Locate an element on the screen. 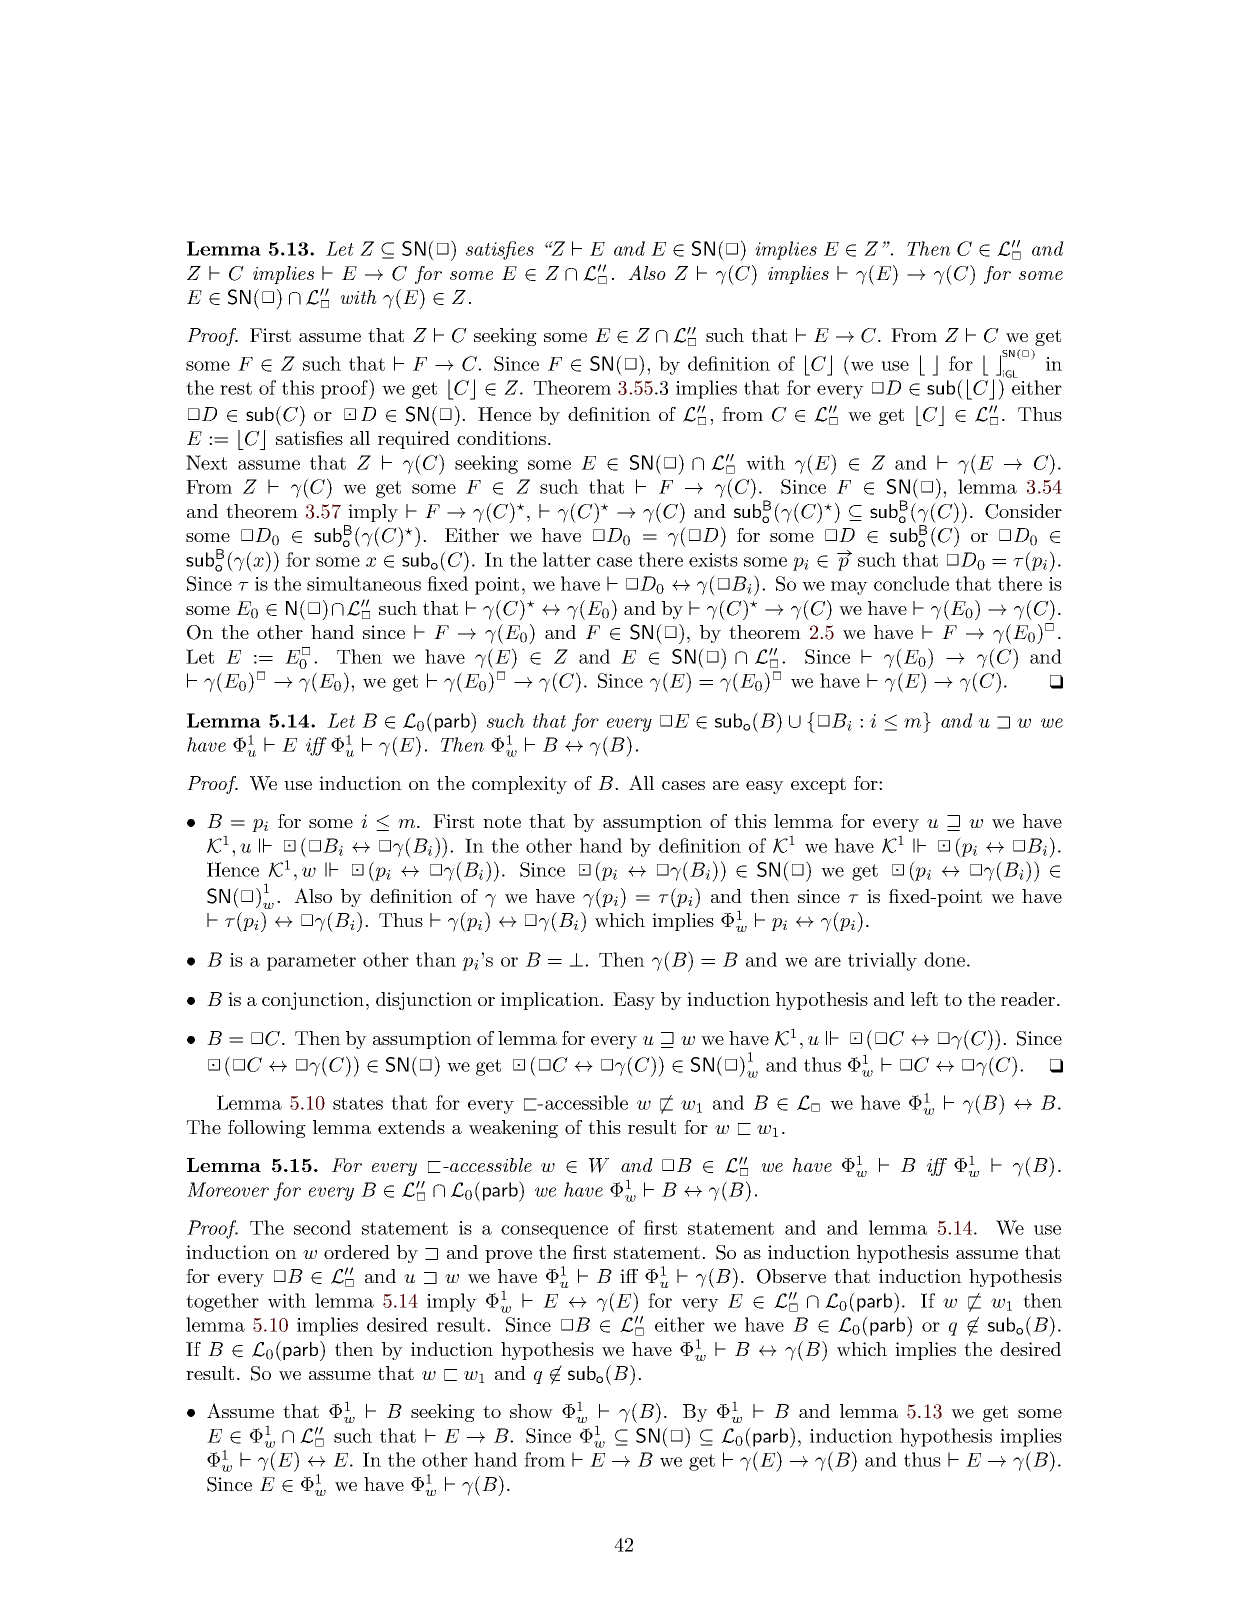  Consider is located at coordinates (1023, 511).
